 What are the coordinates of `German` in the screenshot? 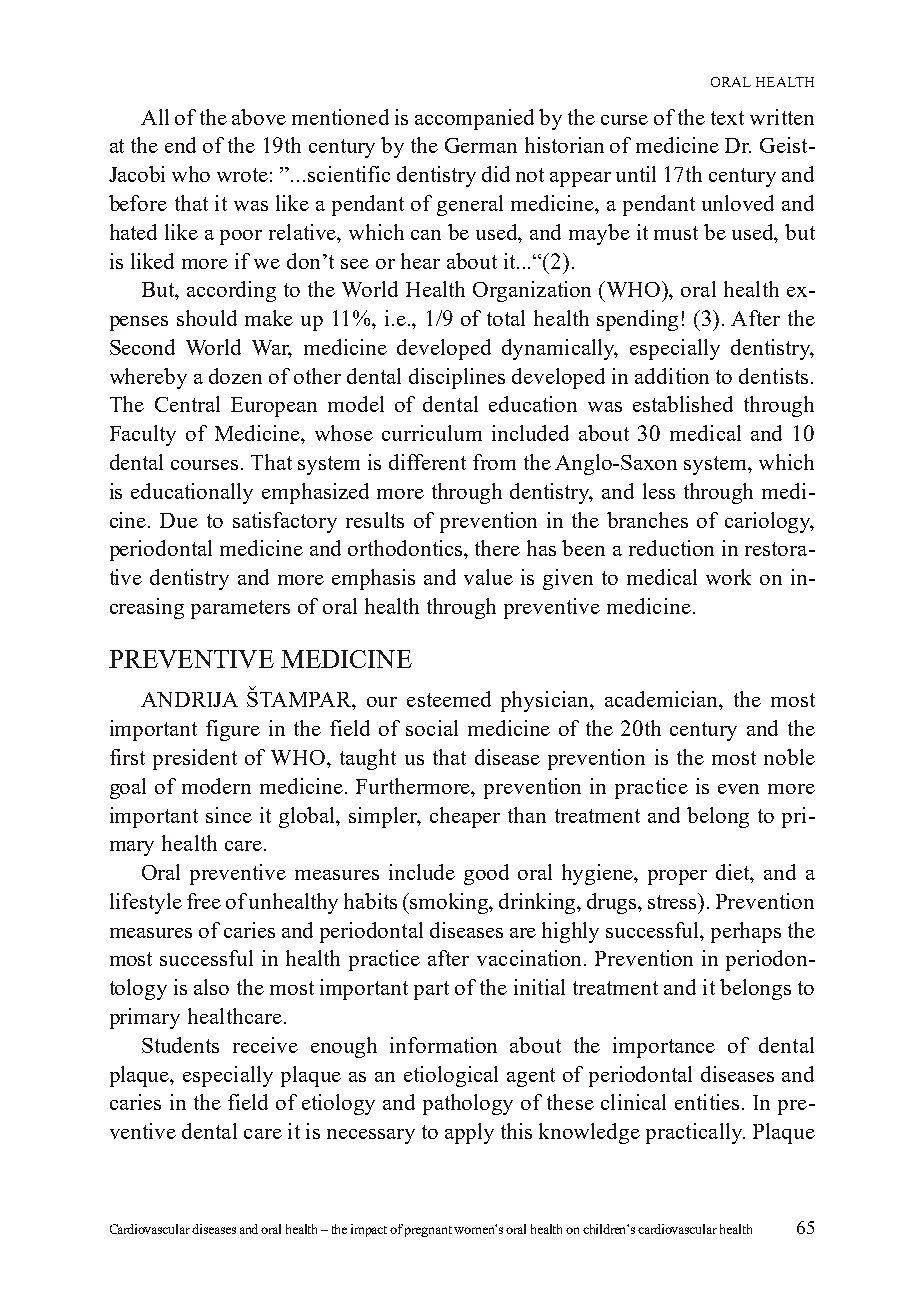 It's located at (481, 145).
